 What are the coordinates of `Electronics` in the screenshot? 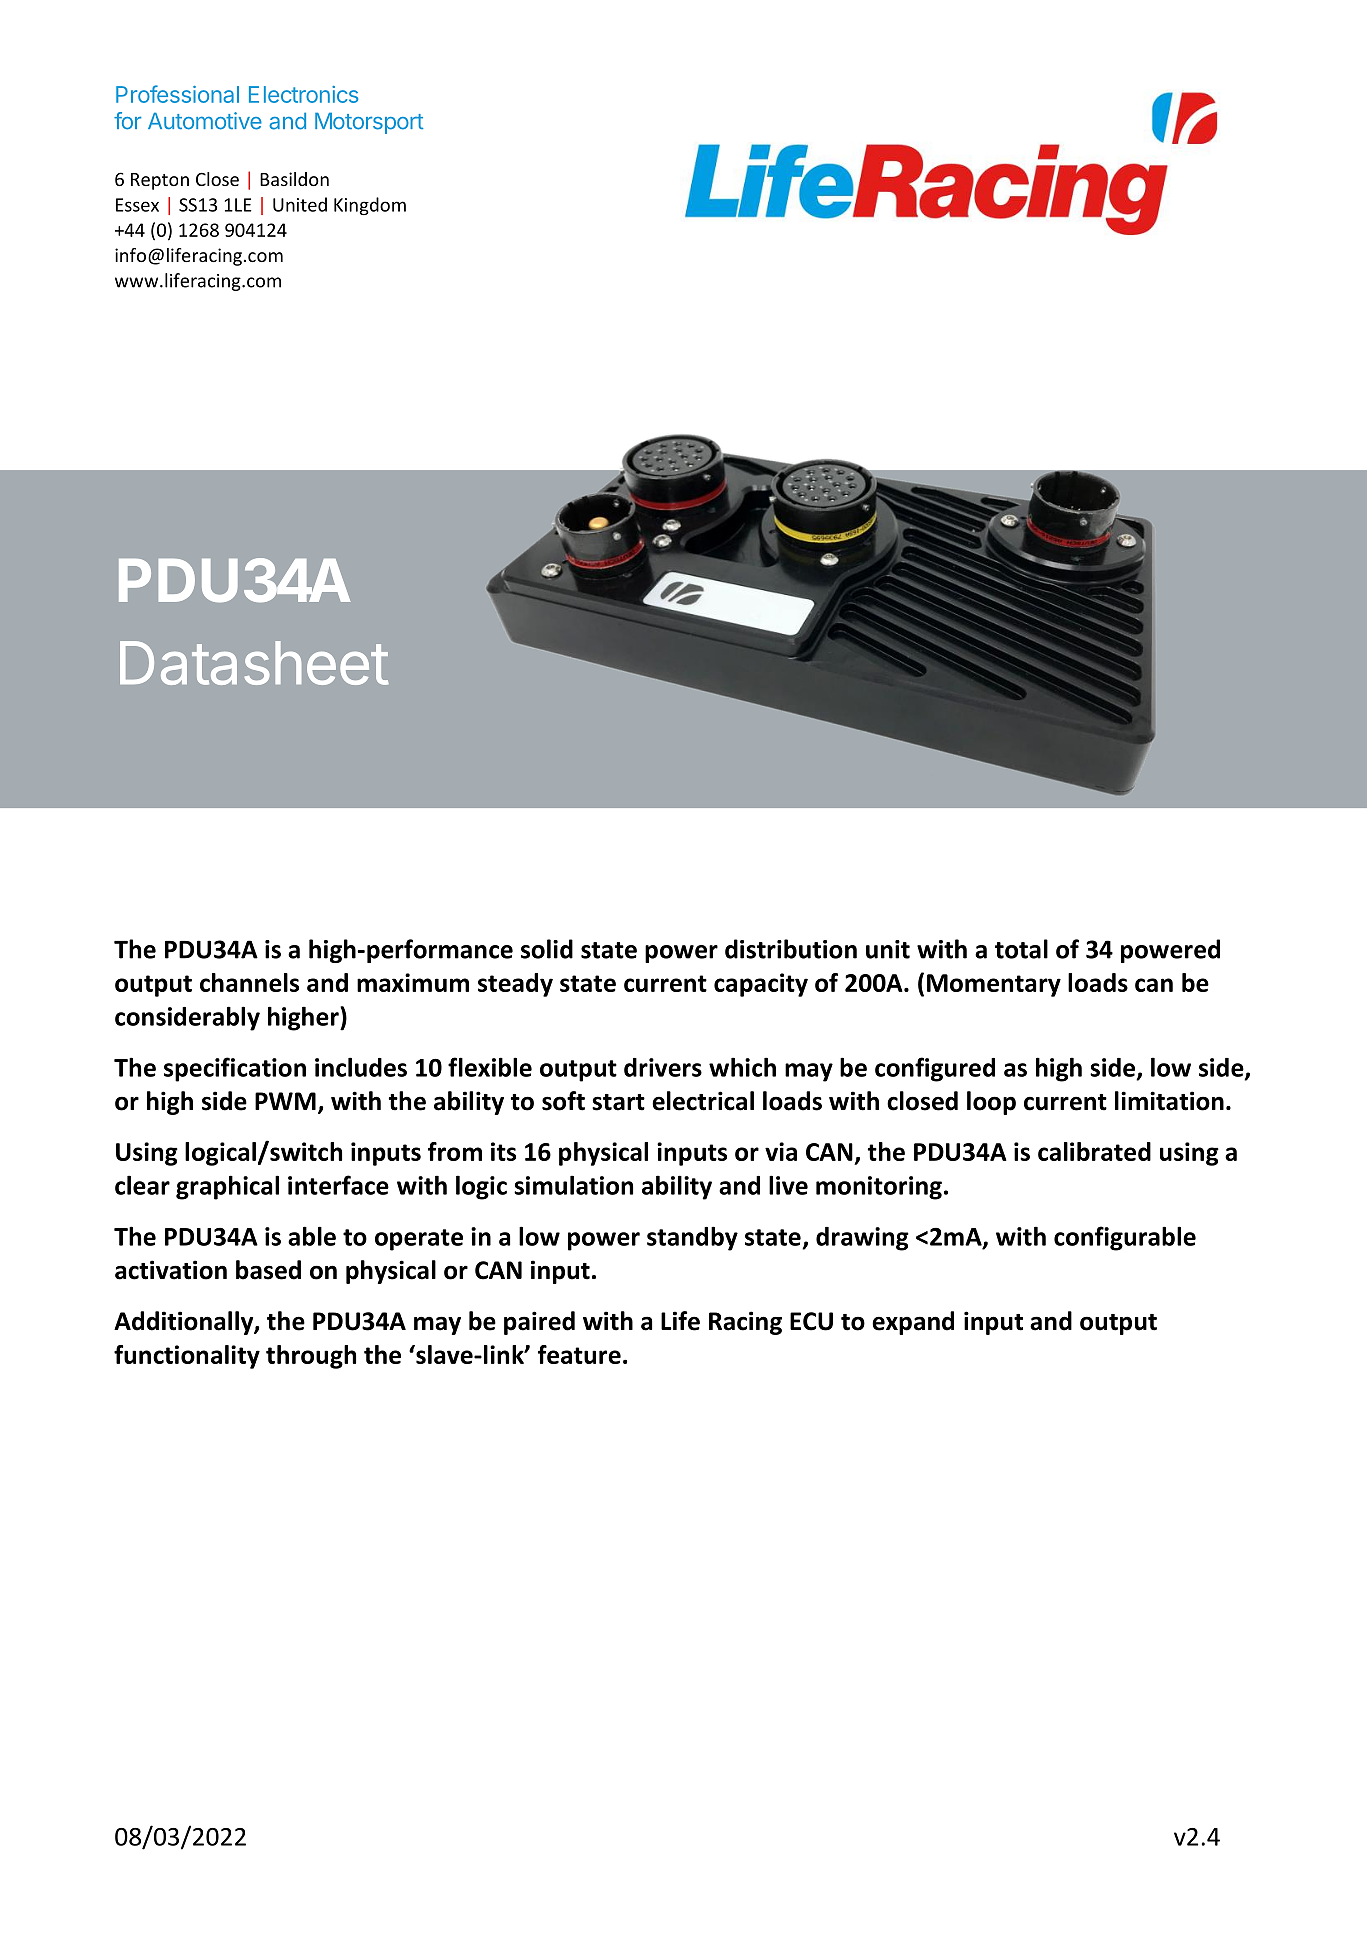 It's located at (303, 94).
